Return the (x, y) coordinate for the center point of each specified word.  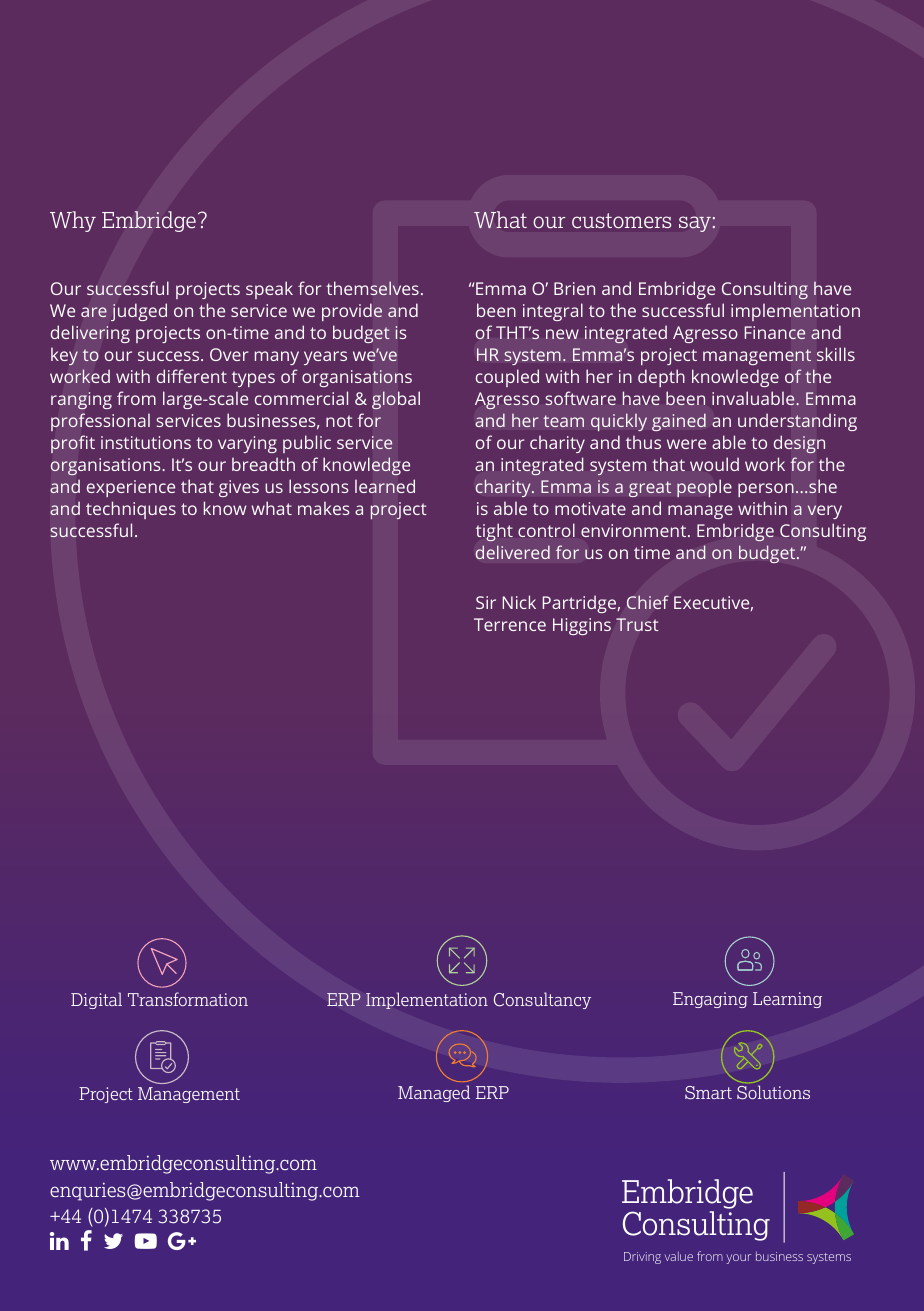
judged (139, 312)
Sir (486, 602)
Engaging (710, 1000)
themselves (372, 288)
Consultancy (542, 1000)
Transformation (188, 999)
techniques (131, 510)
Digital (96, 1000)
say (695, 224)
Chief (648, 602)
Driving (642, 1258)
